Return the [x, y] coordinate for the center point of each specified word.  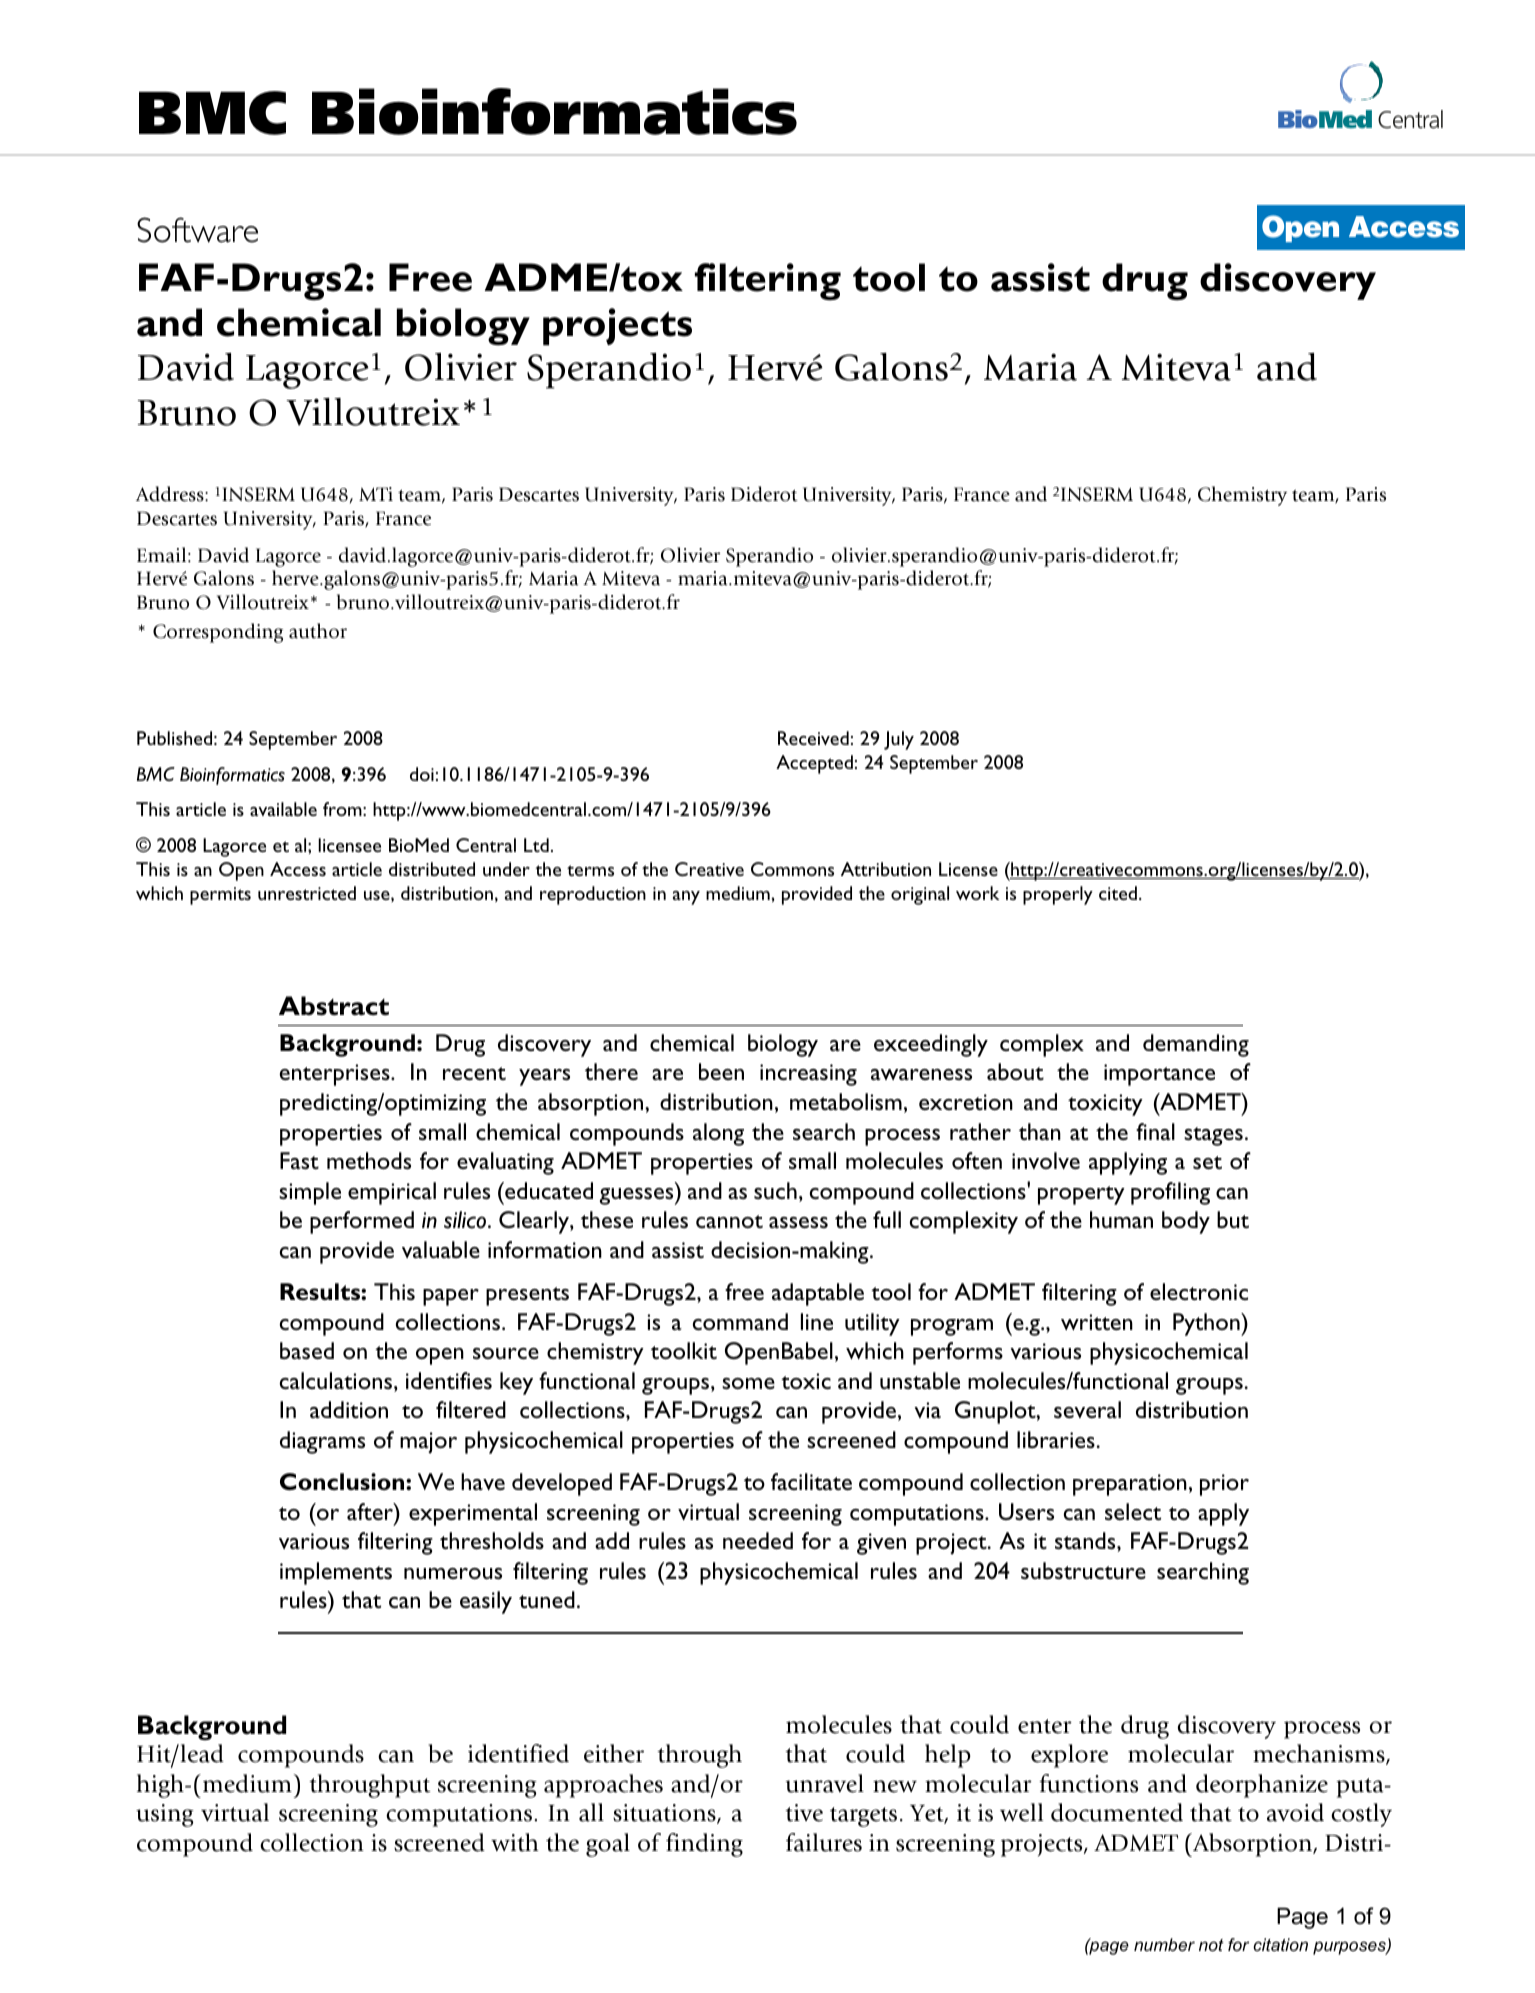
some [748, 1383]
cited [1118, 893]
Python [1207, 1324]
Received [813, 738]
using [165, 1815]
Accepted [814, 764]
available [283, 809]
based [307, 1350]
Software [197, 230]
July [899, 740]
